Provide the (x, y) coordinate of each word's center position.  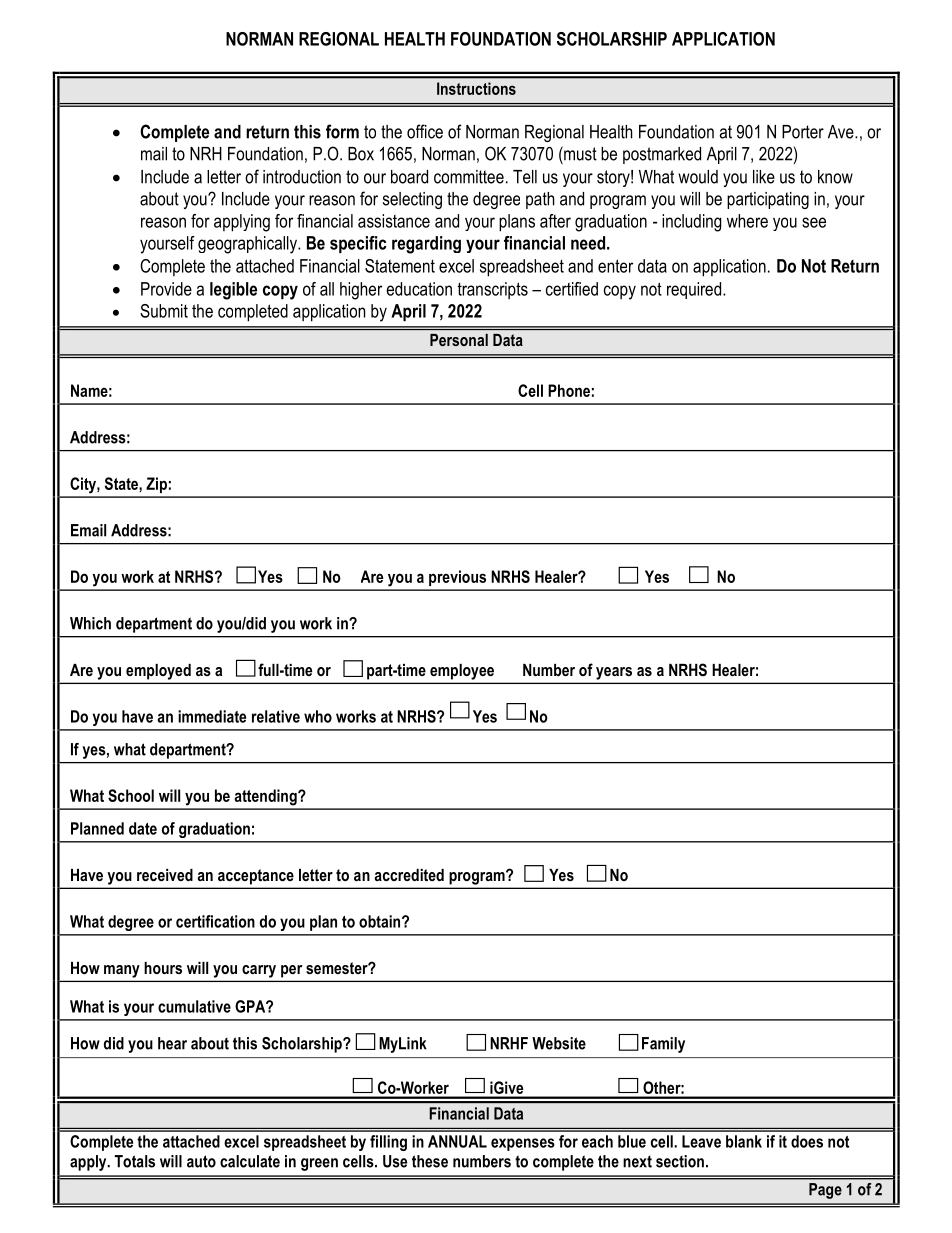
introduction (302, 177)
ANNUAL (457, 1141)
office (425, 131)
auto (201, 1161)
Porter (803, 132)
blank (744, 1141)
